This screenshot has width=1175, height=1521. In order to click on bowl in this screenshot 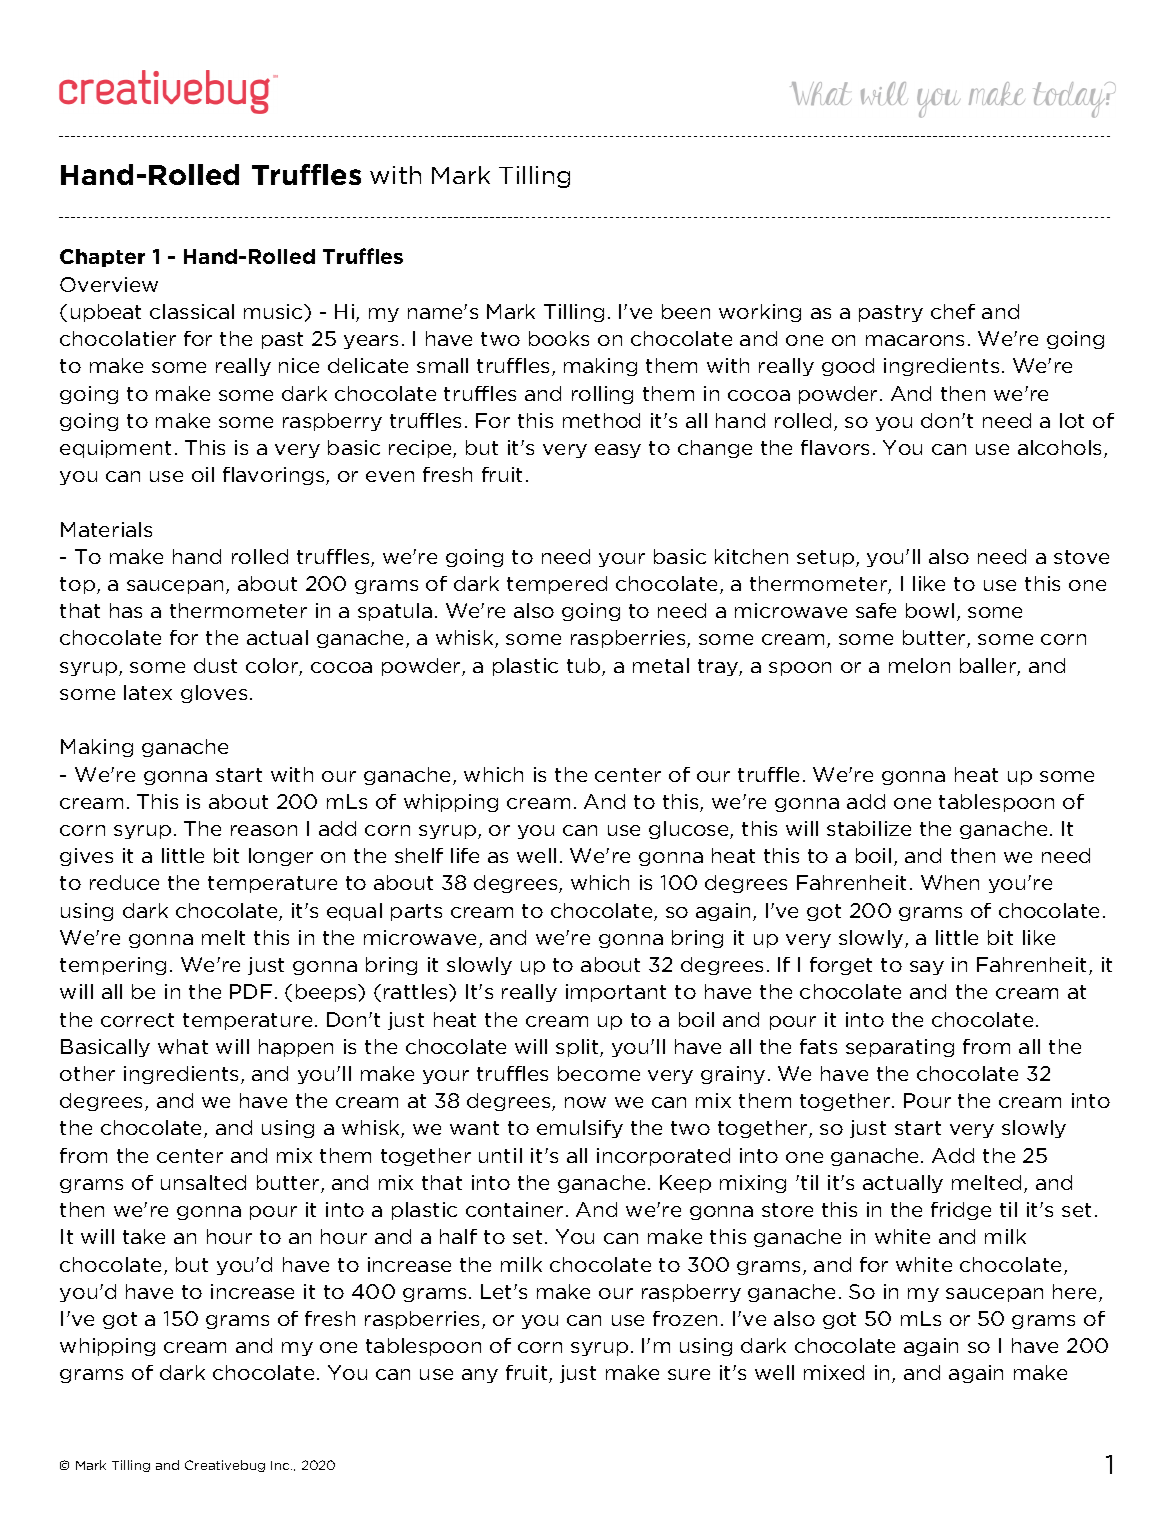, I will do `click(930, 610)`.
